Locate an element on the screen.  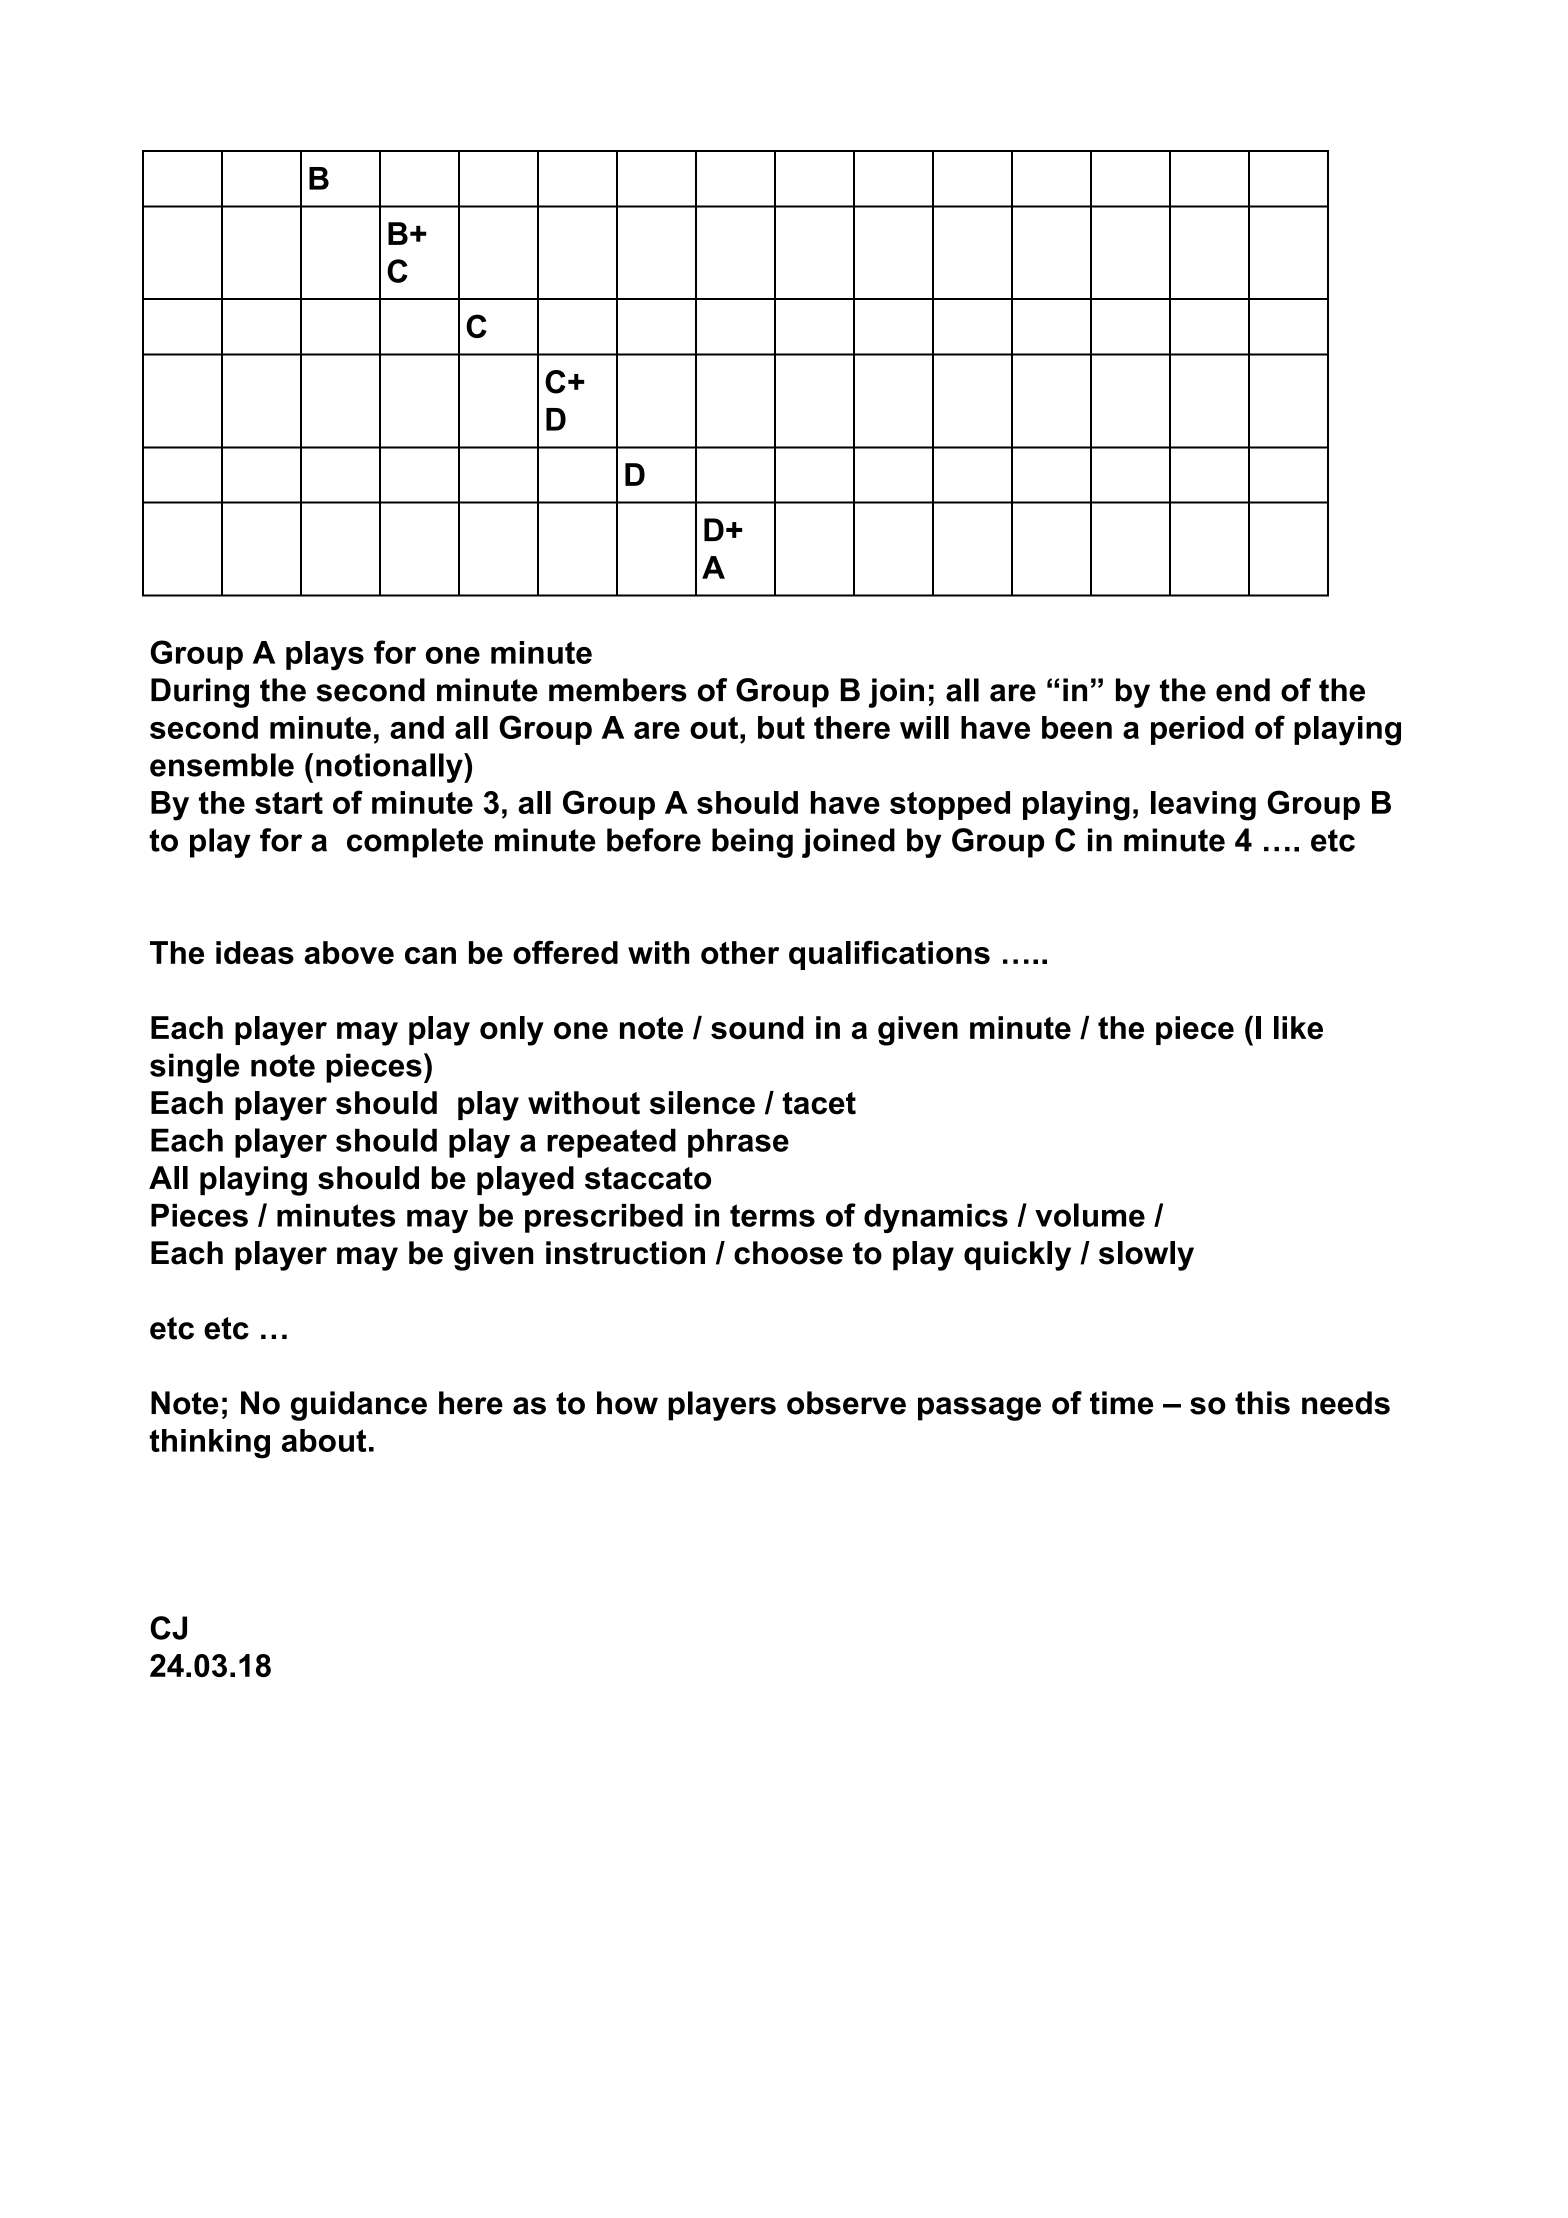
being is located at coordinates (752, 843).
